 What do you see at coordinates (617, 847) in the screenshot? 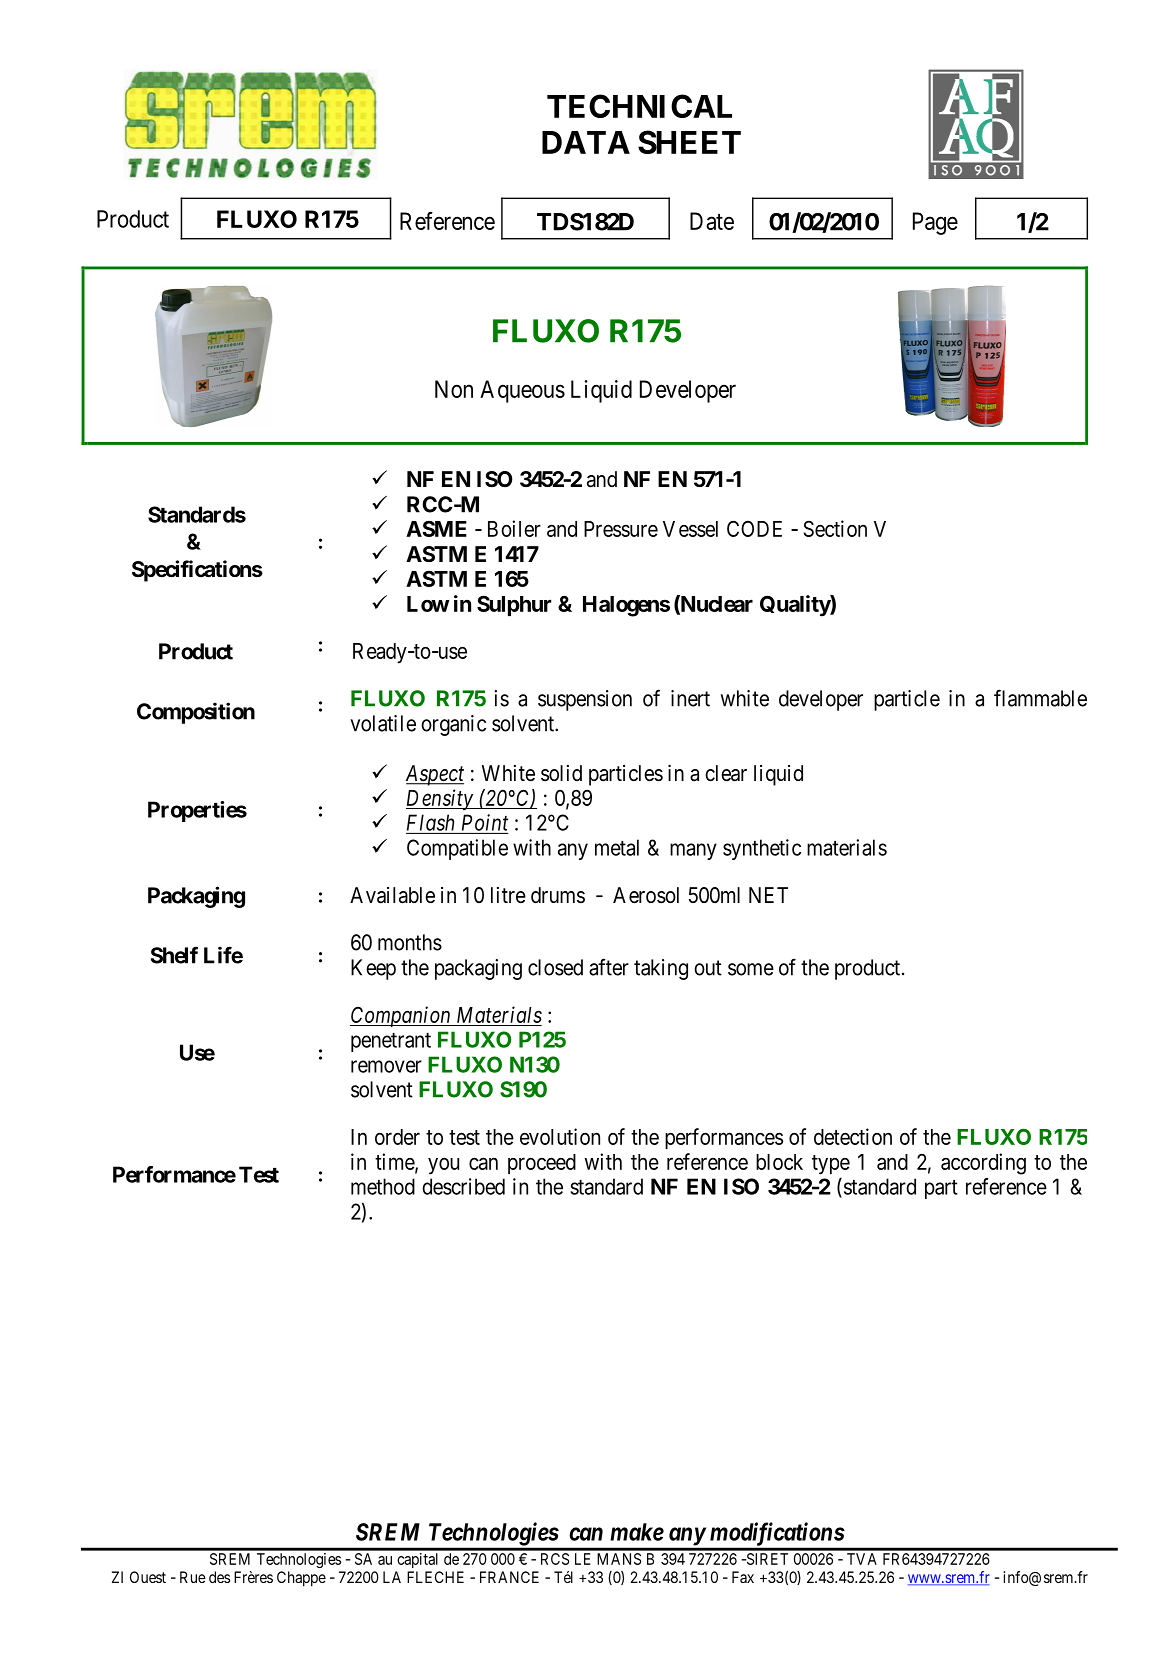
I see `metal` at bounding box center [617, 847].
